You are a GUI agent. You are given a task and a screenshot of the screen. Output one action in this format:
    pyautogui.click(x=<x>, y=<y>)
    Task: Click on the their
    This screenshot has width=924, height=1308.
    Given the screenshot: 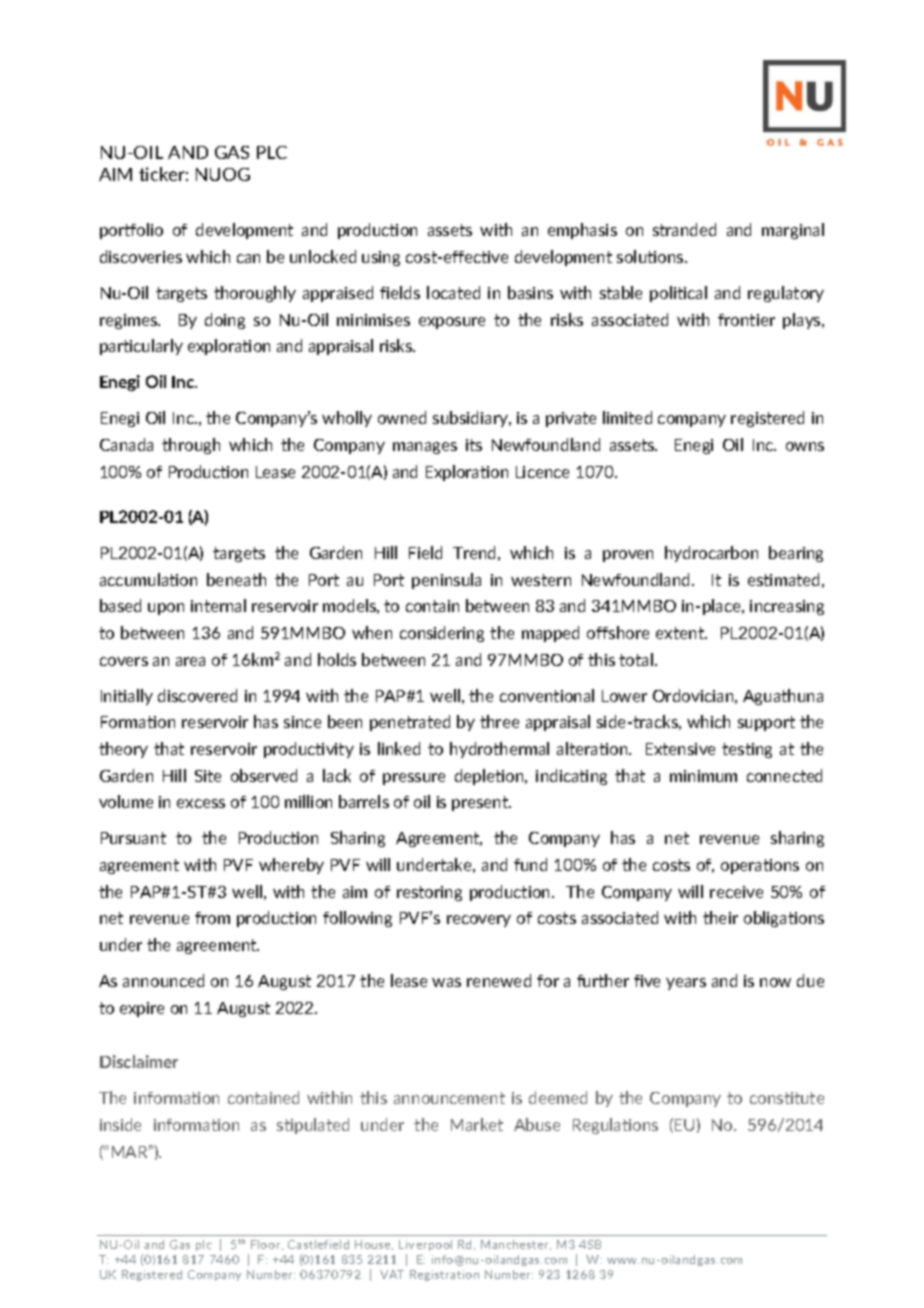 What is the action you would take?
    pyautogui.click(x=720, y=917)
